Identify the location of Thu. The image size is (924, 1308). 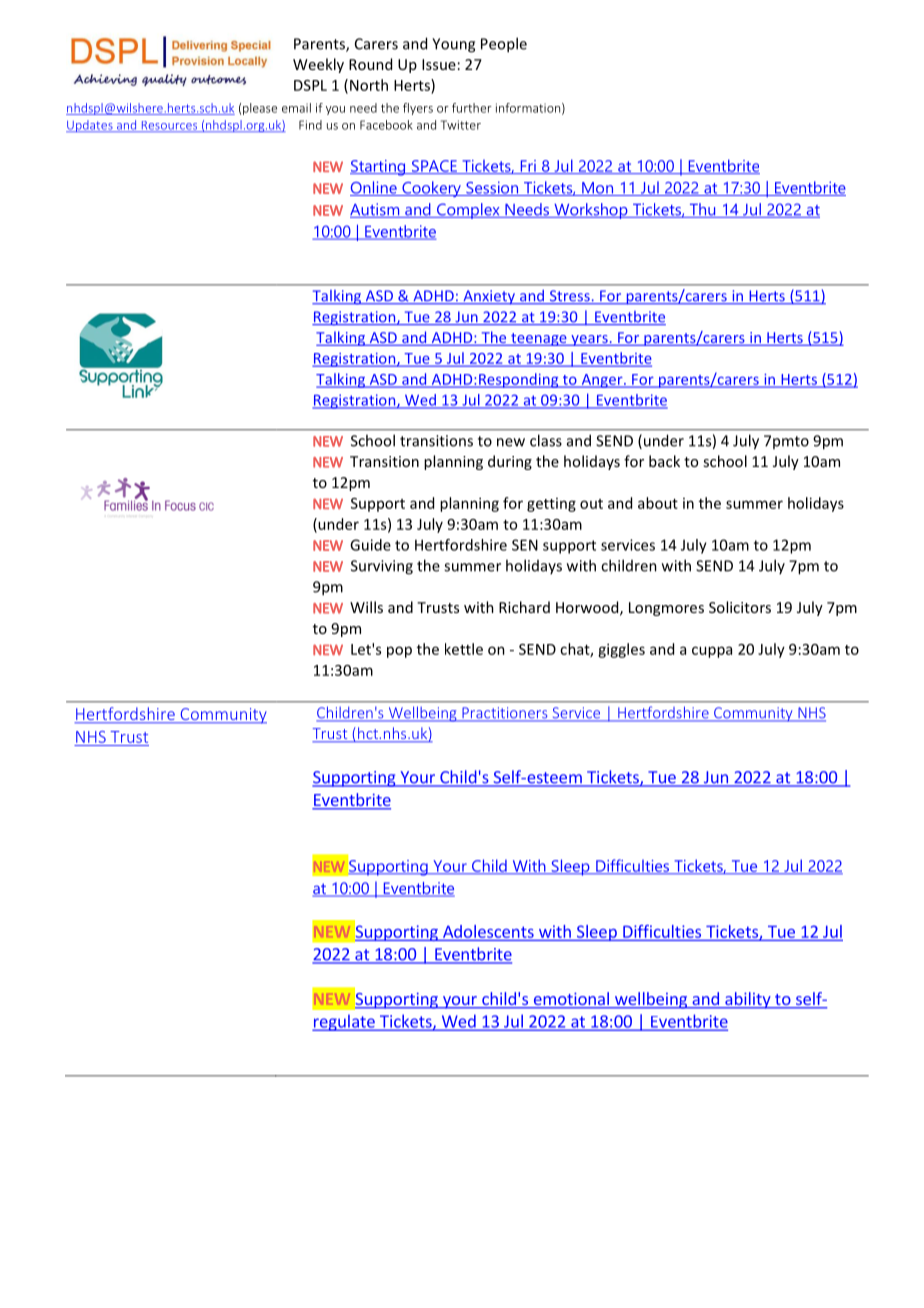
(702, 210).
